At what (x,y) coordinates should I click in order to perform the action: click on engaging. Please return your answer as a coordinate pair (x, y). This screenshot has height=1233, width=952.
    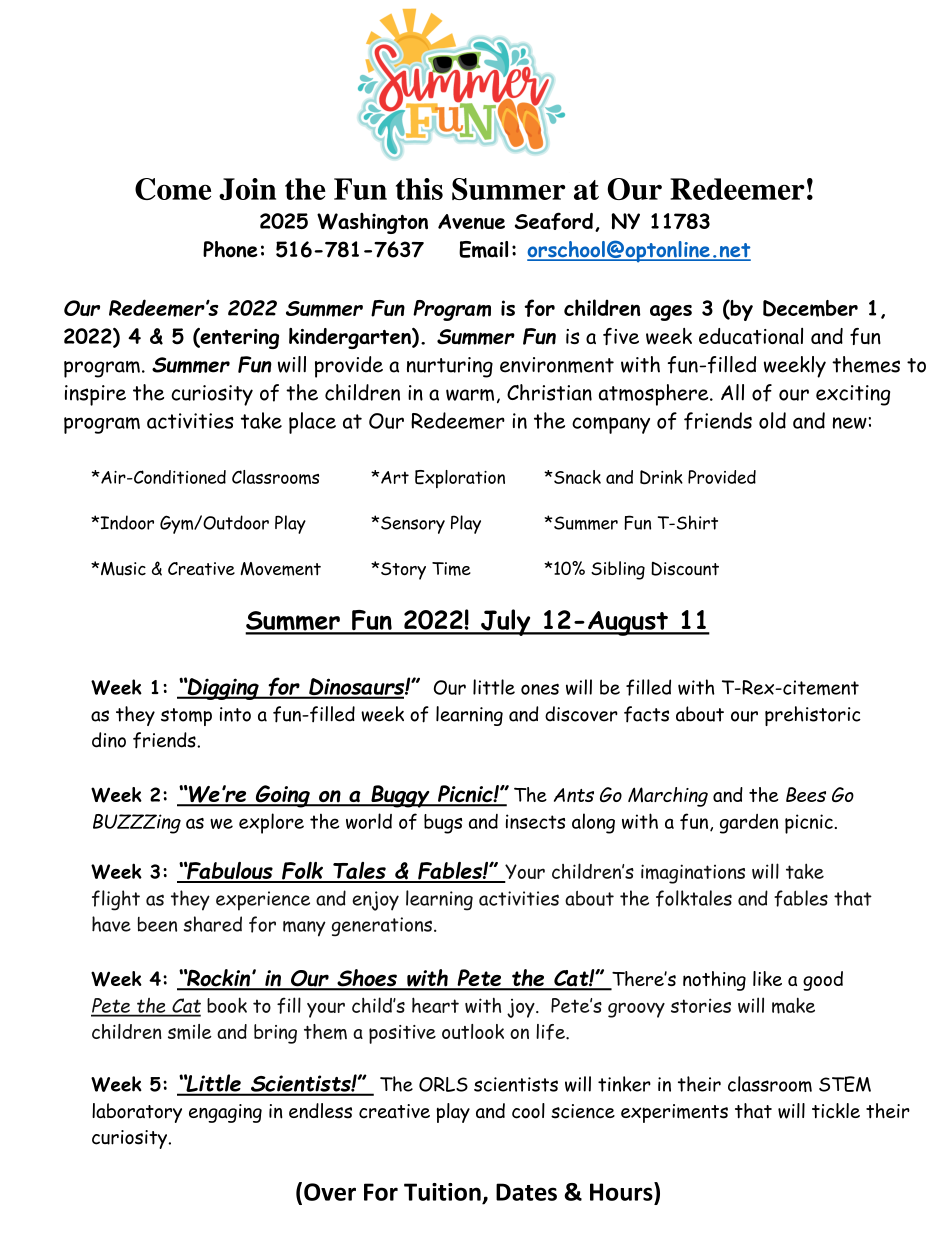
    Looking at the image, I should click on (225, 1113).
